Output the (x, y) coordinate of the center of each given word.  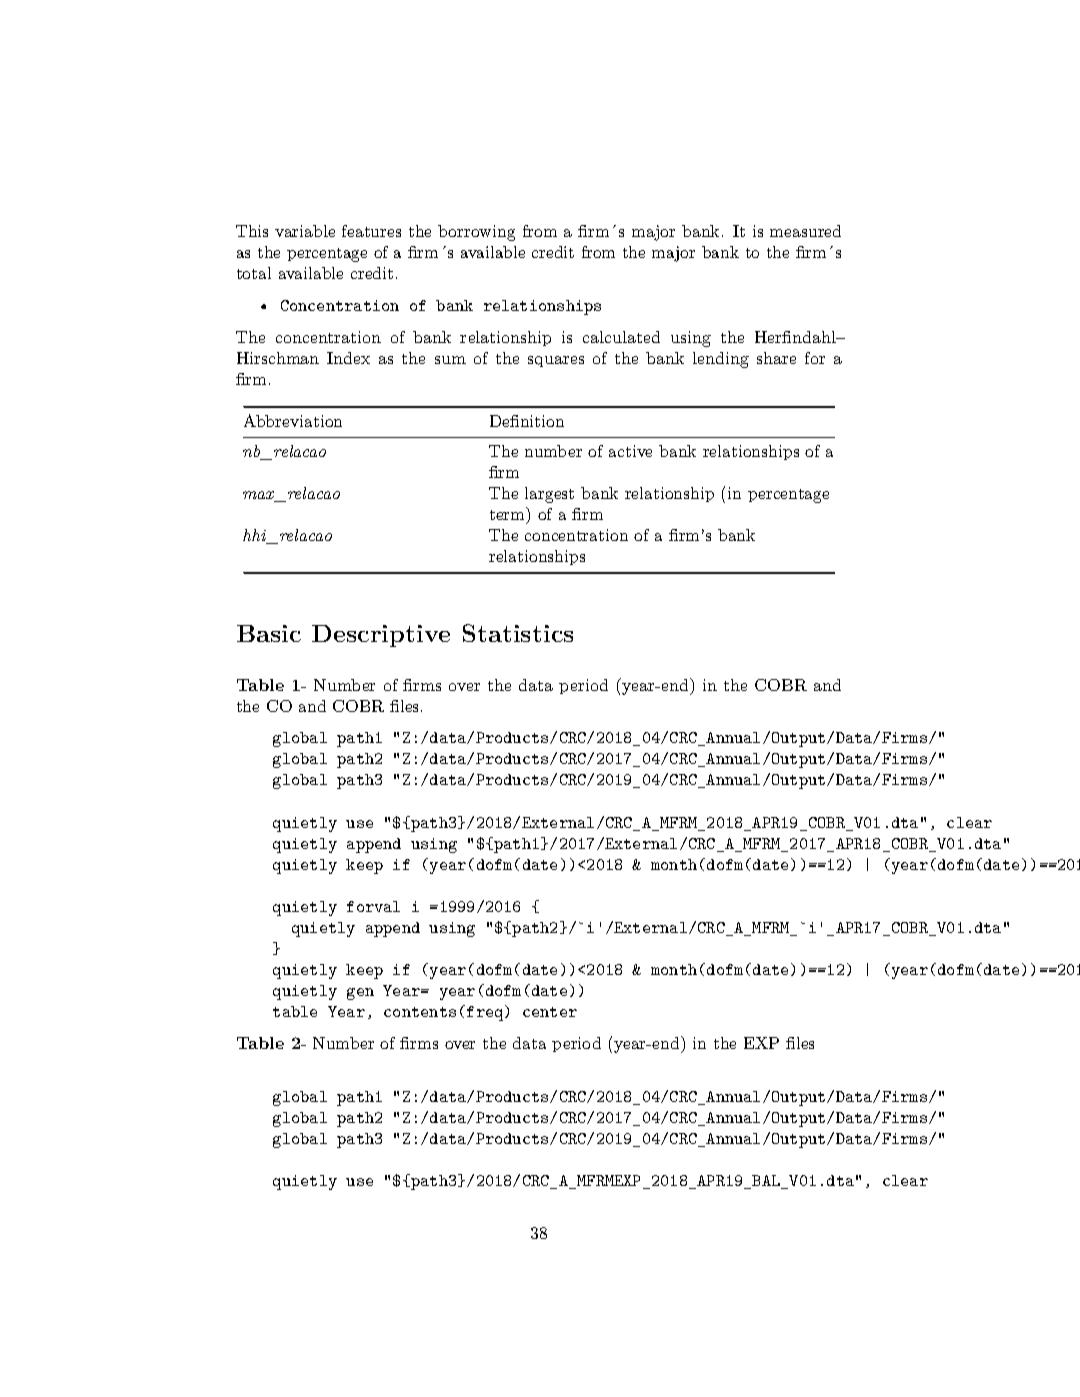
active (630, 451)
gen (360, 994)
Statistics (518, 633)
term (508, 513)
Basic (269, 633)
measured (805, 231)
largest (549, 495)
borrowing (476, 233)
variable (305, 231)
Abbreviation (293, 420)
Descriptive (381, 636)
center (550, 1012)
